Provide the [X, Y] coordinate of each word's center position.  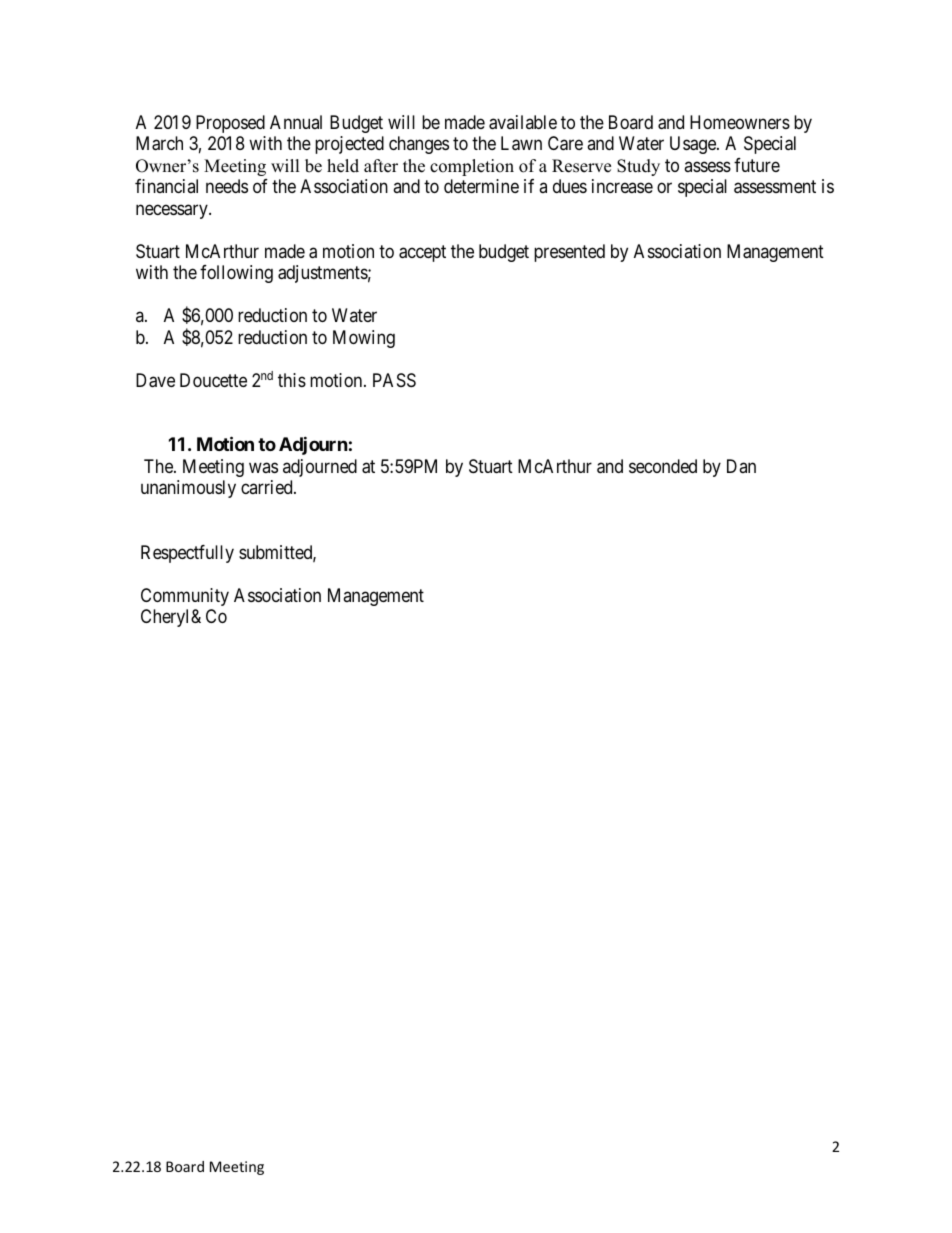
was [263, 467]
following [236, 274]
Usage [694, 145]
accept [422, 253]
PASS [394, 380]
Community [185, 597]
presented [569, 253]
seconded [663, 466]
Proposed [230, 124]
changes [419, 145]
